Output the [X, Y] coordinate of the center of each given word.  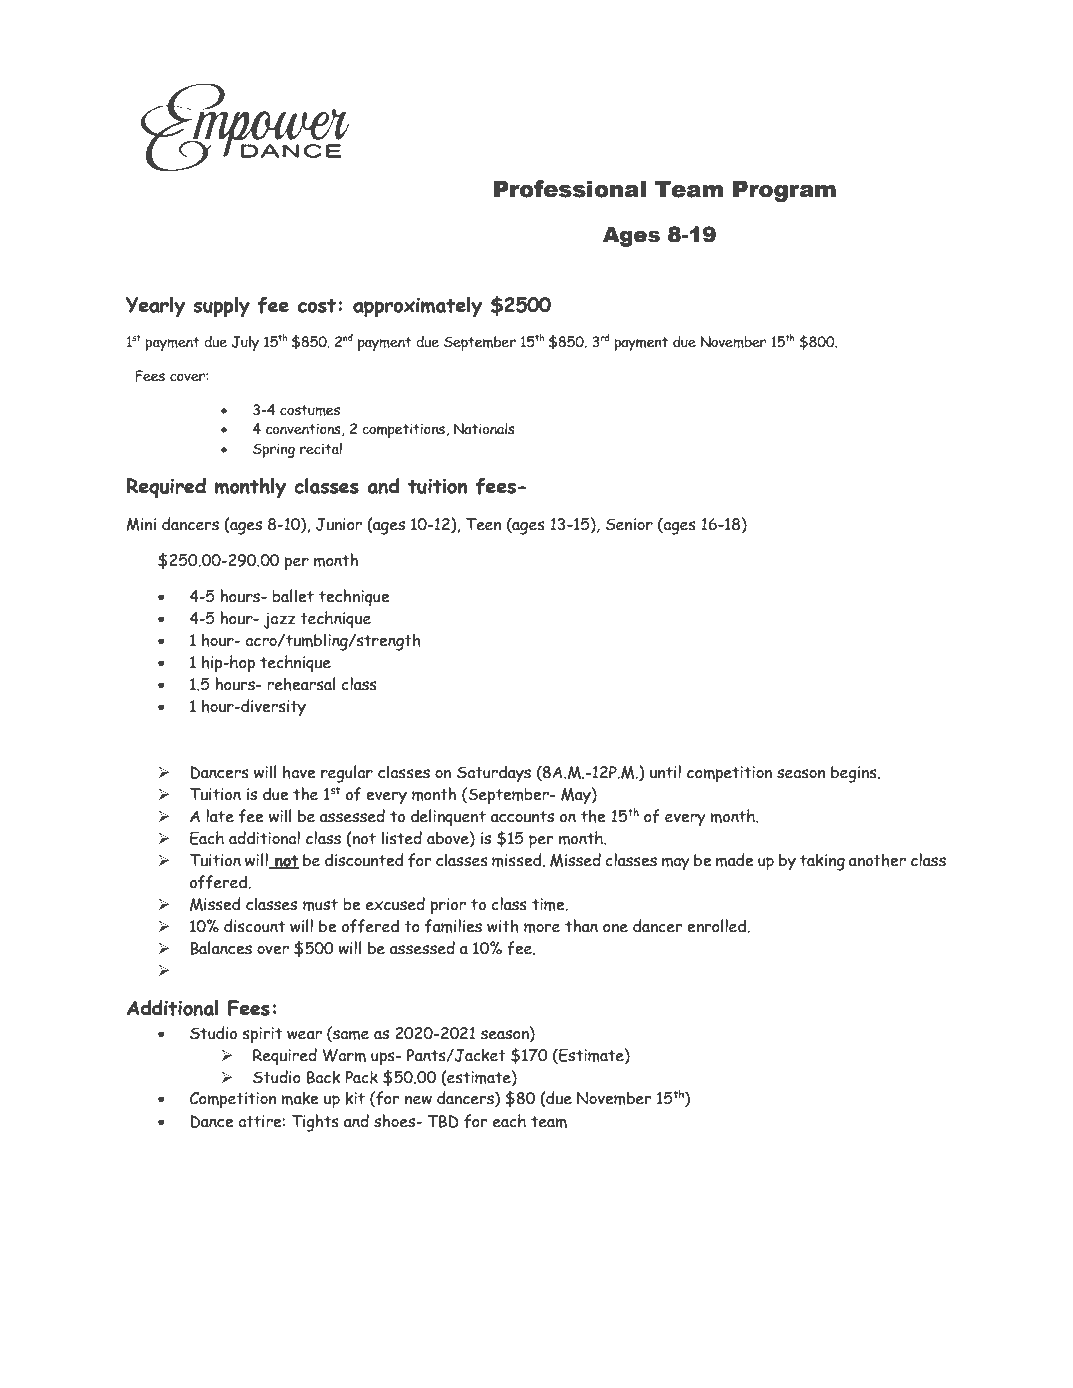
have [299, 772]
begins [855, 774]
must [320, 905]
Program [784, 191]
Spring [274, 450]
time [549, 904]
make [300, 1098]
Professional [570, 189]
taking [822, 862]
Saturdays [494, 774]
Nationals [484, 429]
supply [221, 307]
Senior [629, 524]
